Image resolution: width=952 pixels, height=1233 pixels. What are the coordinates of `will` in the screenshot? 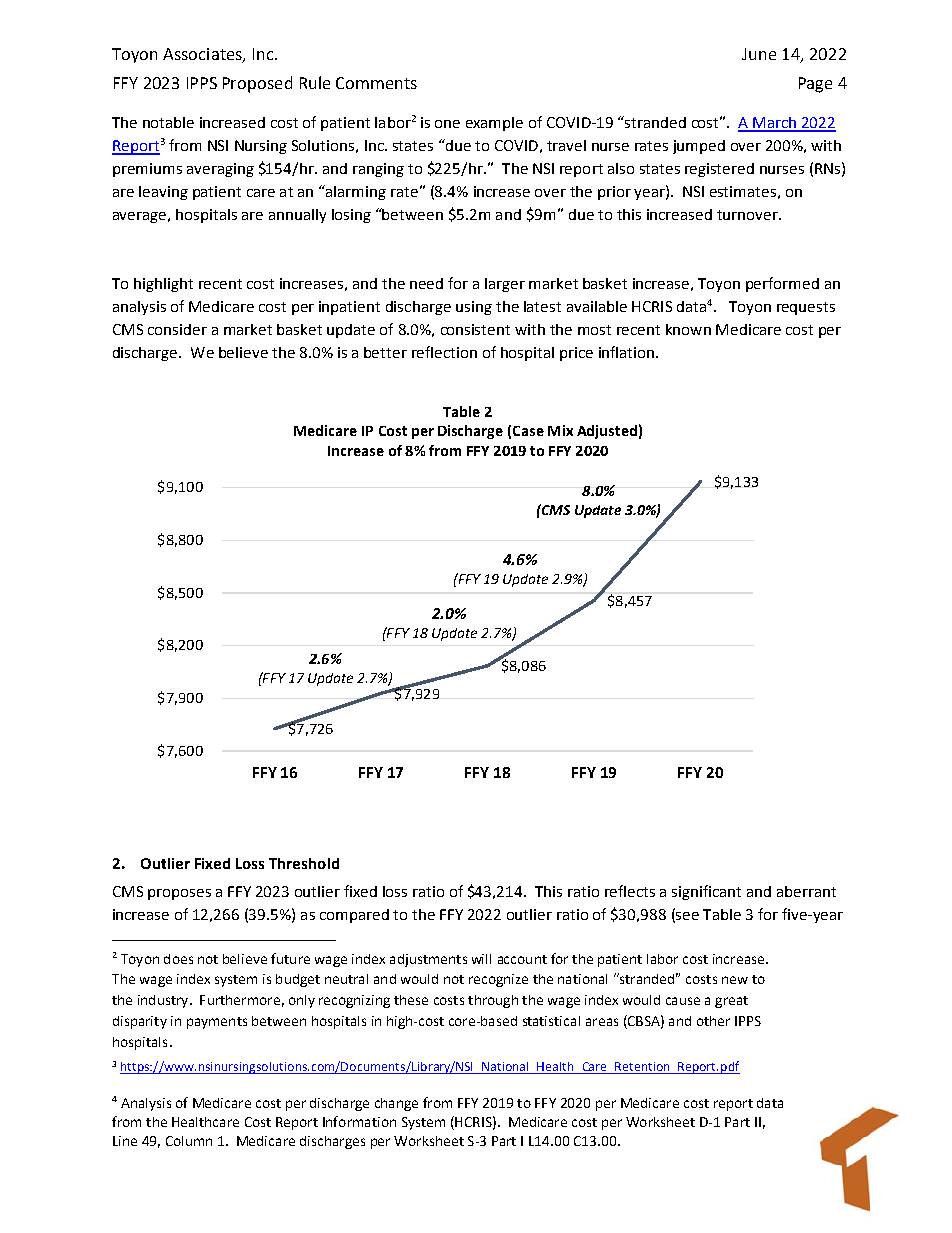 It's located at (481, 959).
